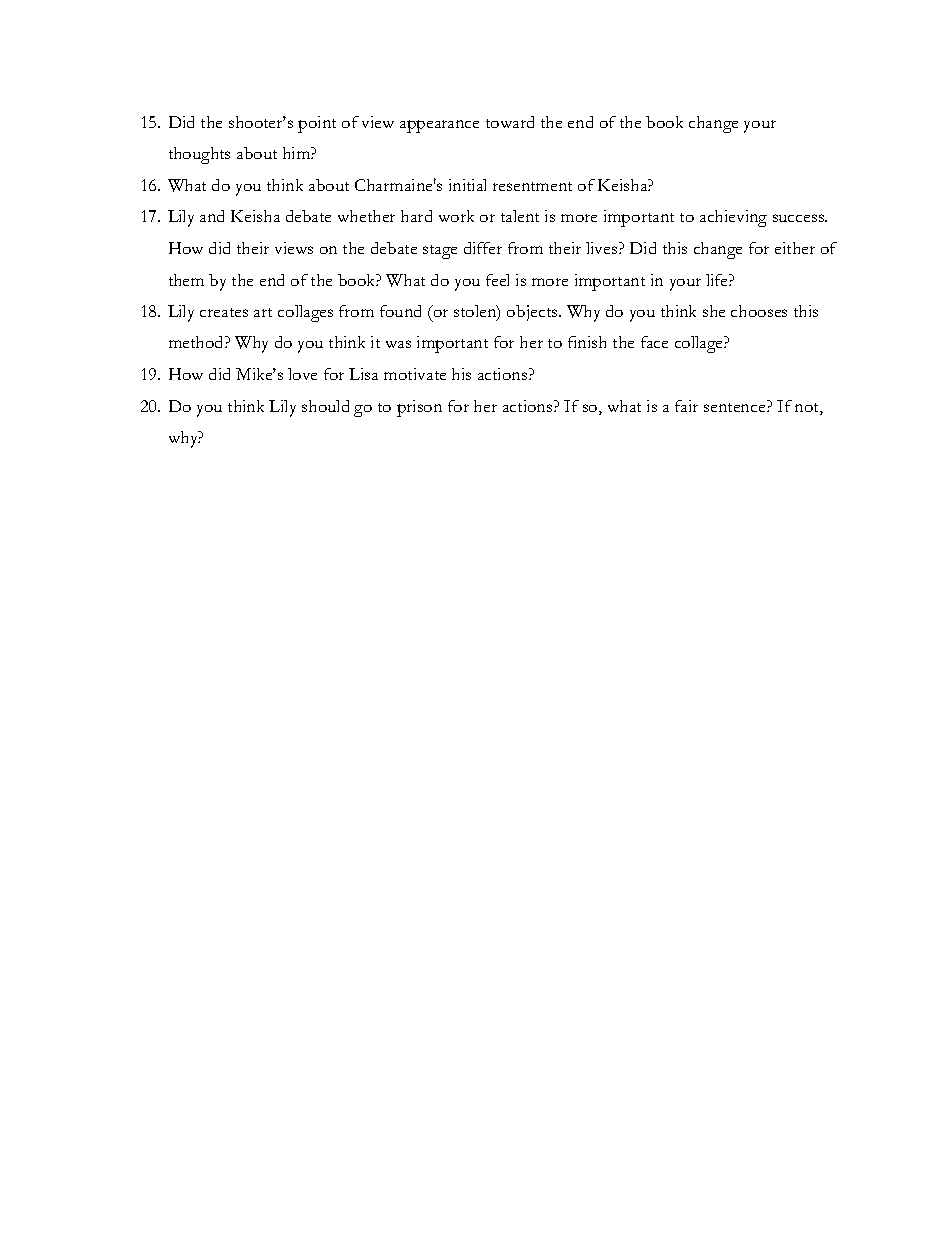 The width and height of the screenshot is (952, 1233). What do you see at coordinates (654, 342) in the screenshot?
I see `face` at bounding box center [654, 342].
